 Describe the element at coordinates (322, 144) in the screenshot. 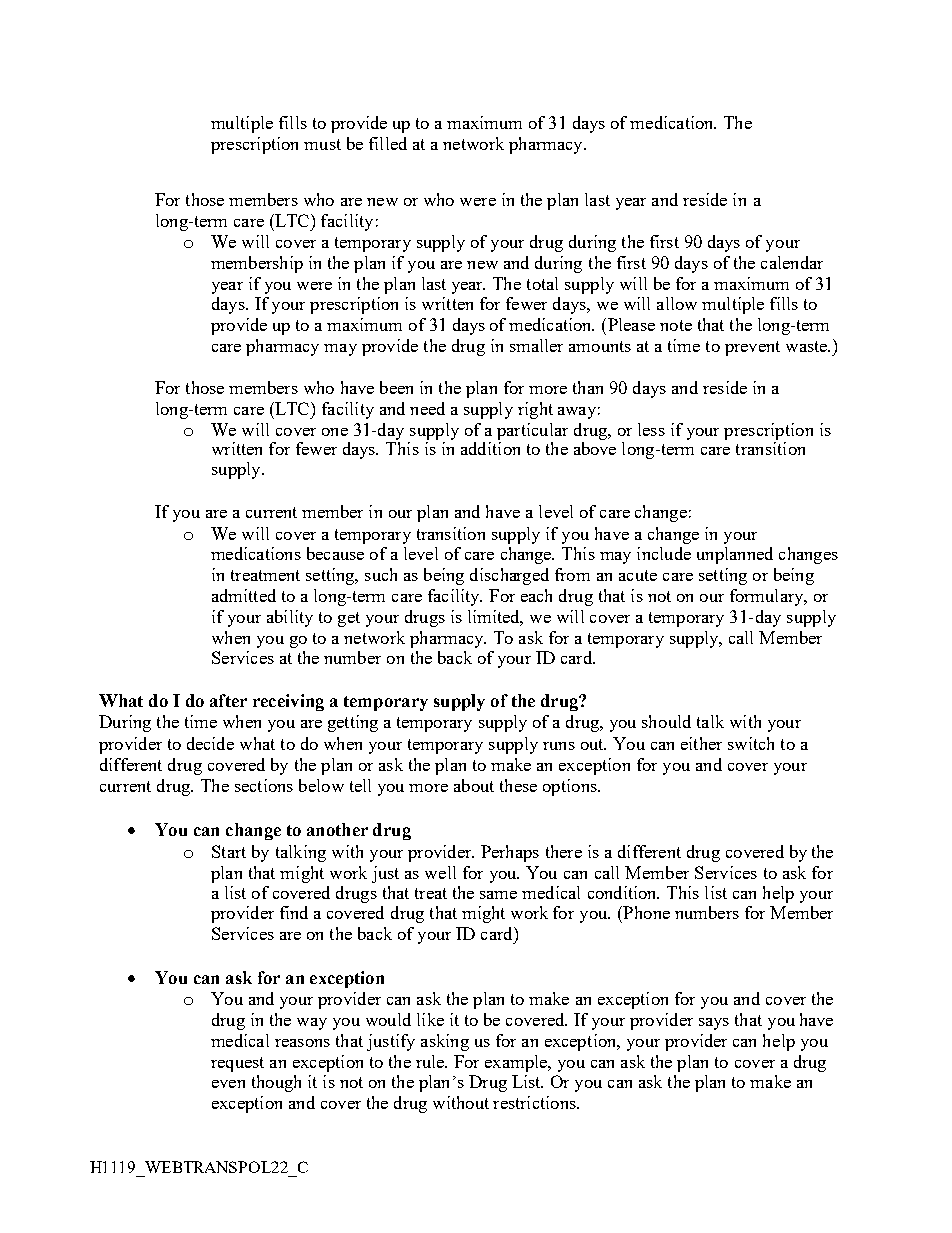

I see `must` at that location.
